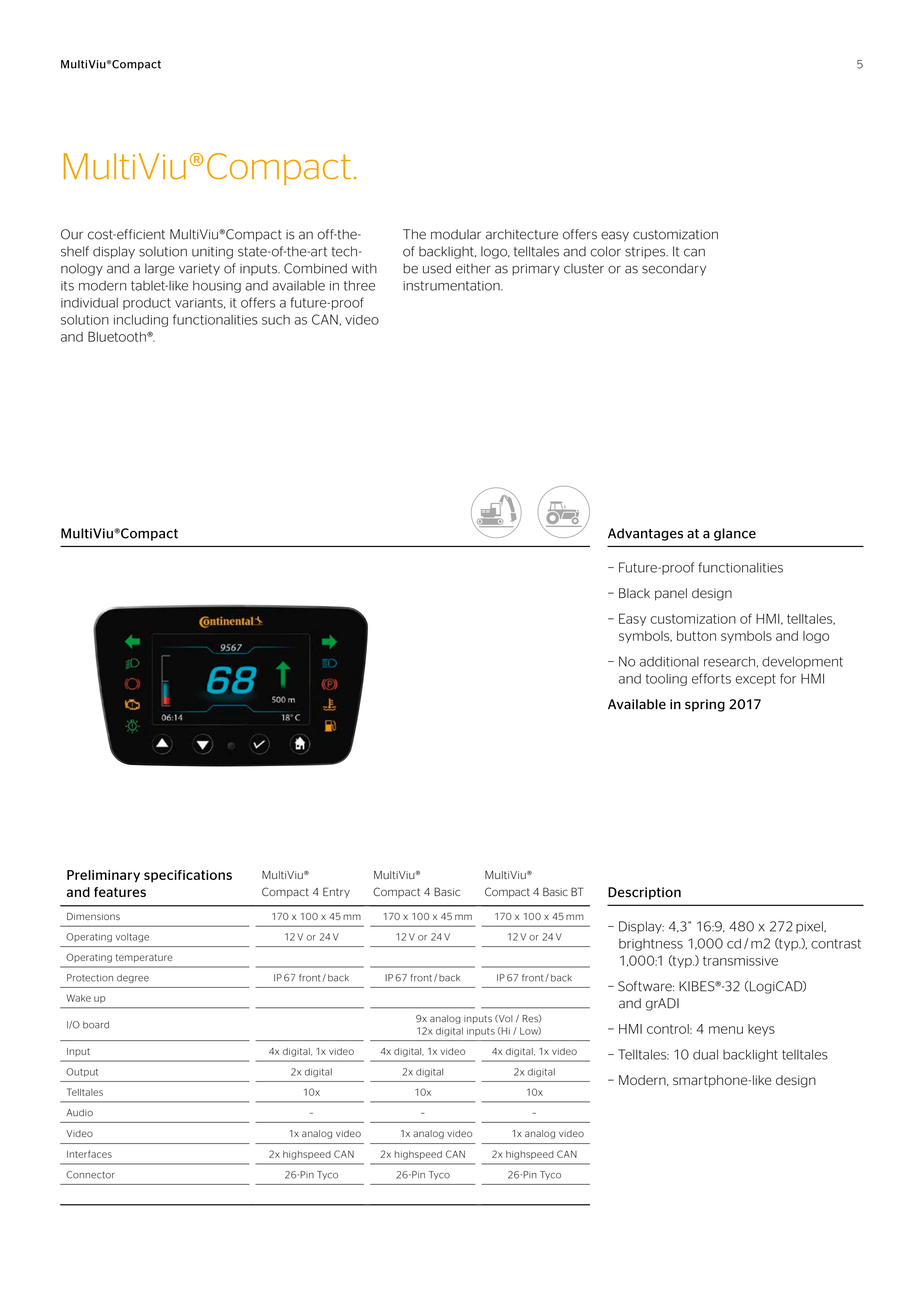 The width and height of the screenshot is (924, 1308). I want to click on including, so click(141, 321).
